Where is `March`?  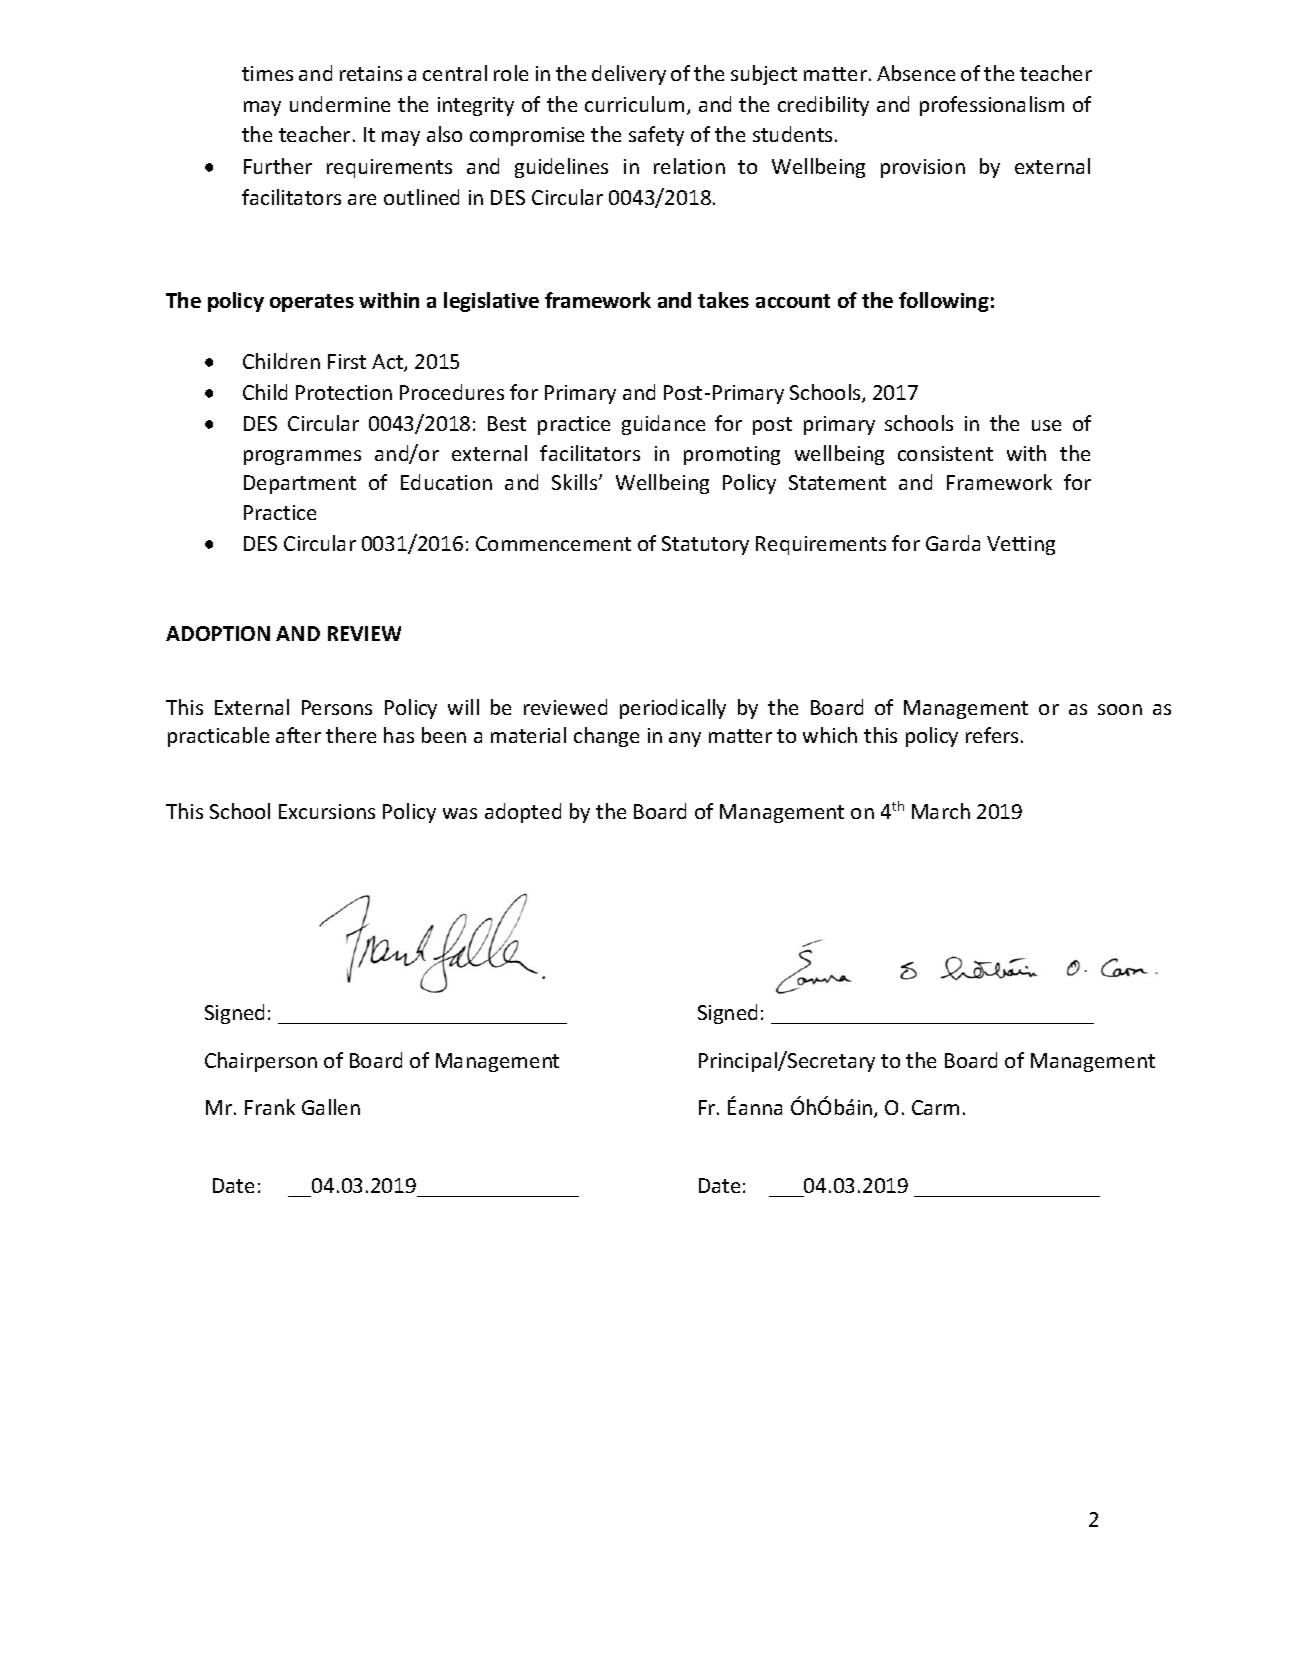
March is located at coordinates (941, 811).
